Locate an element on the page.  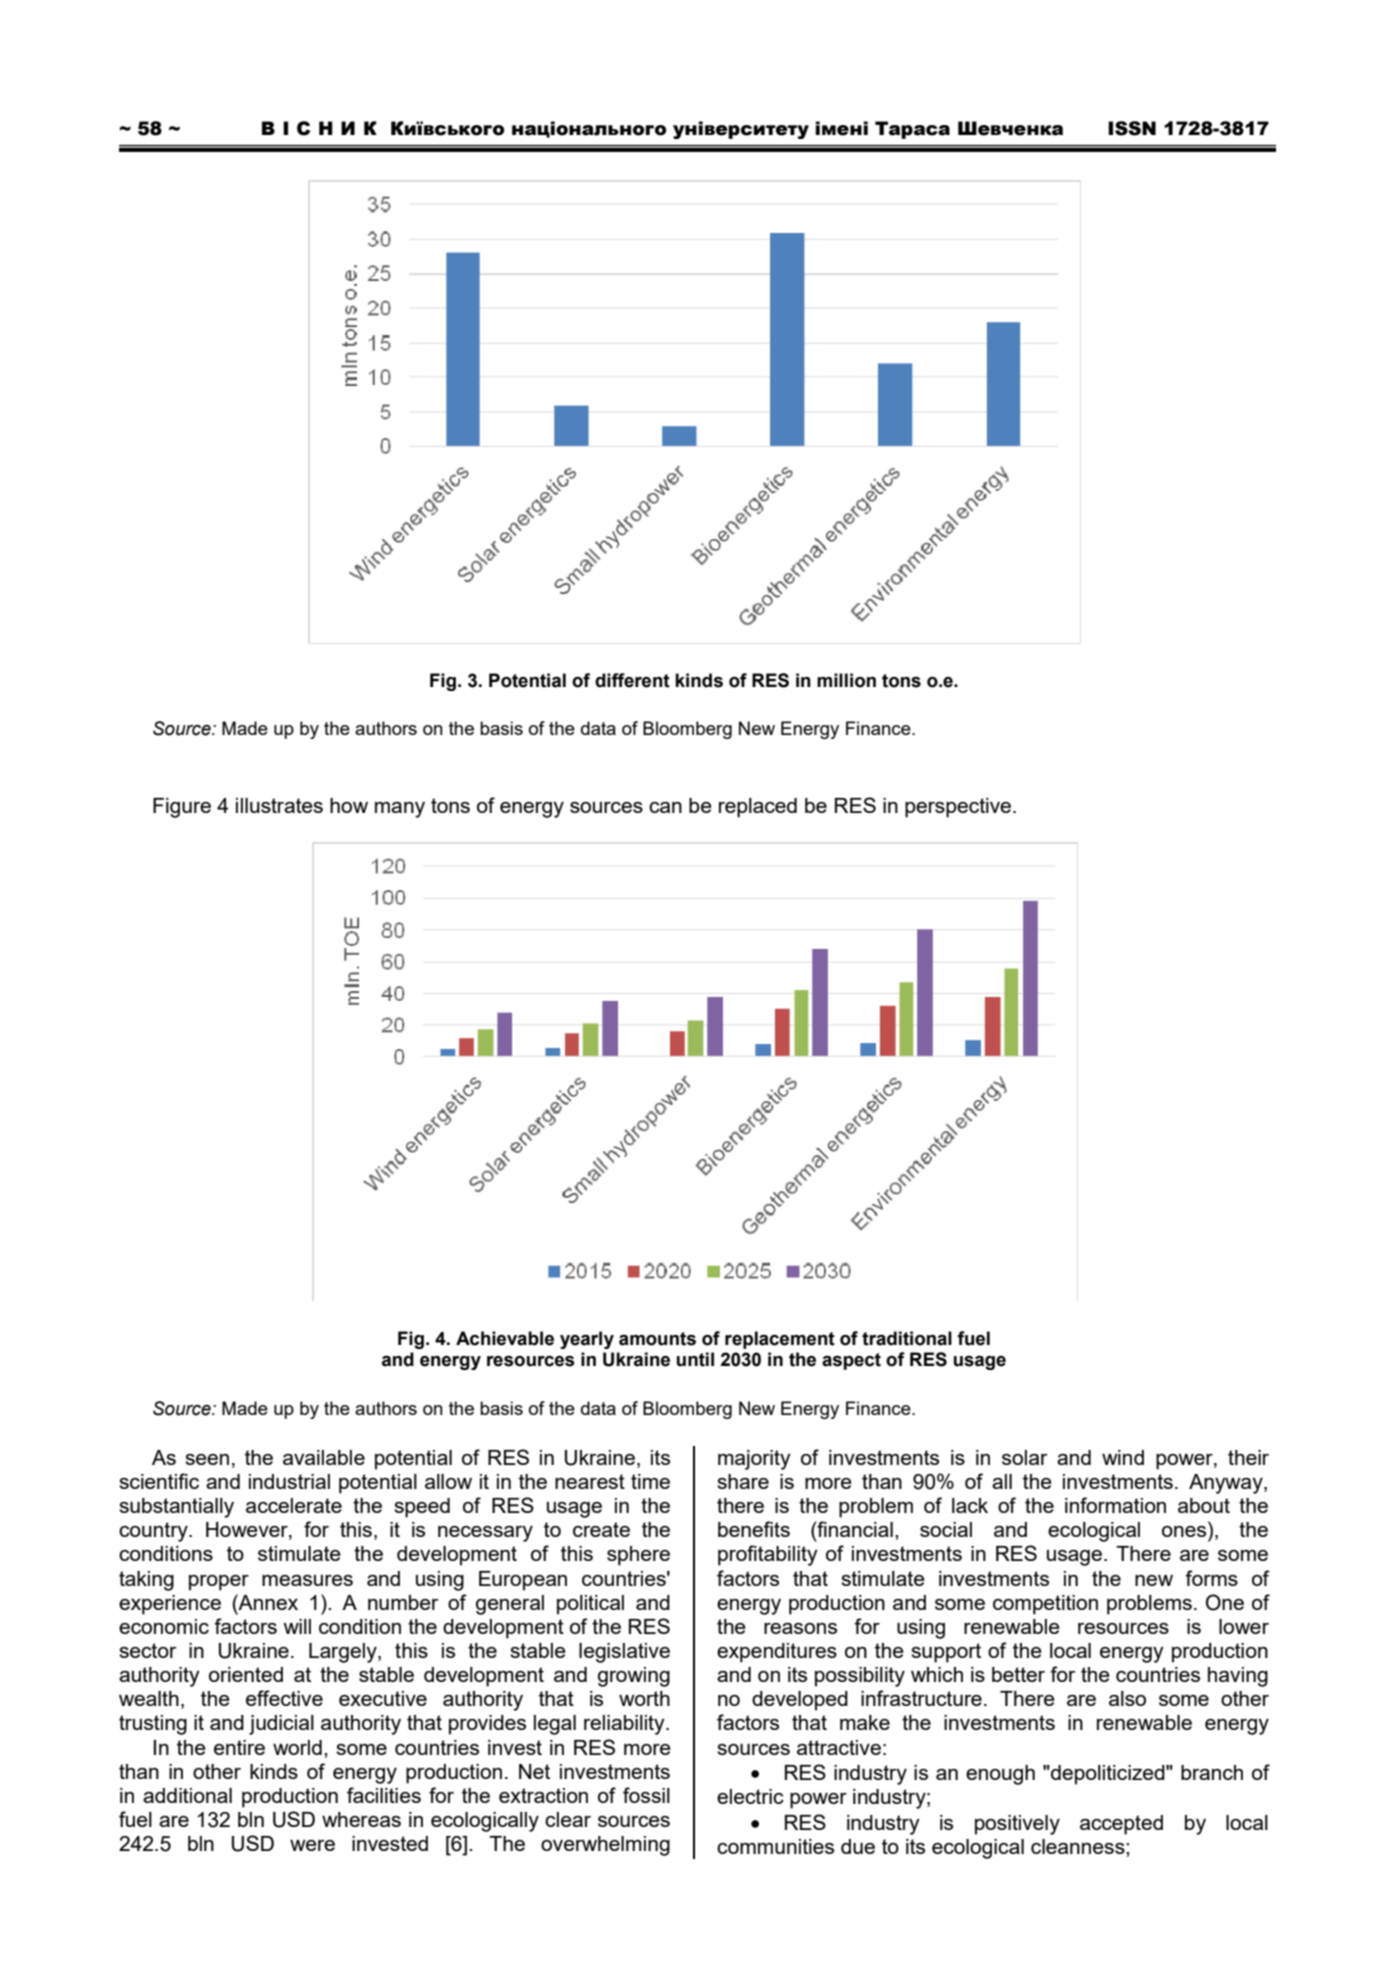
illustrates is located at coordinates (279, 805).
